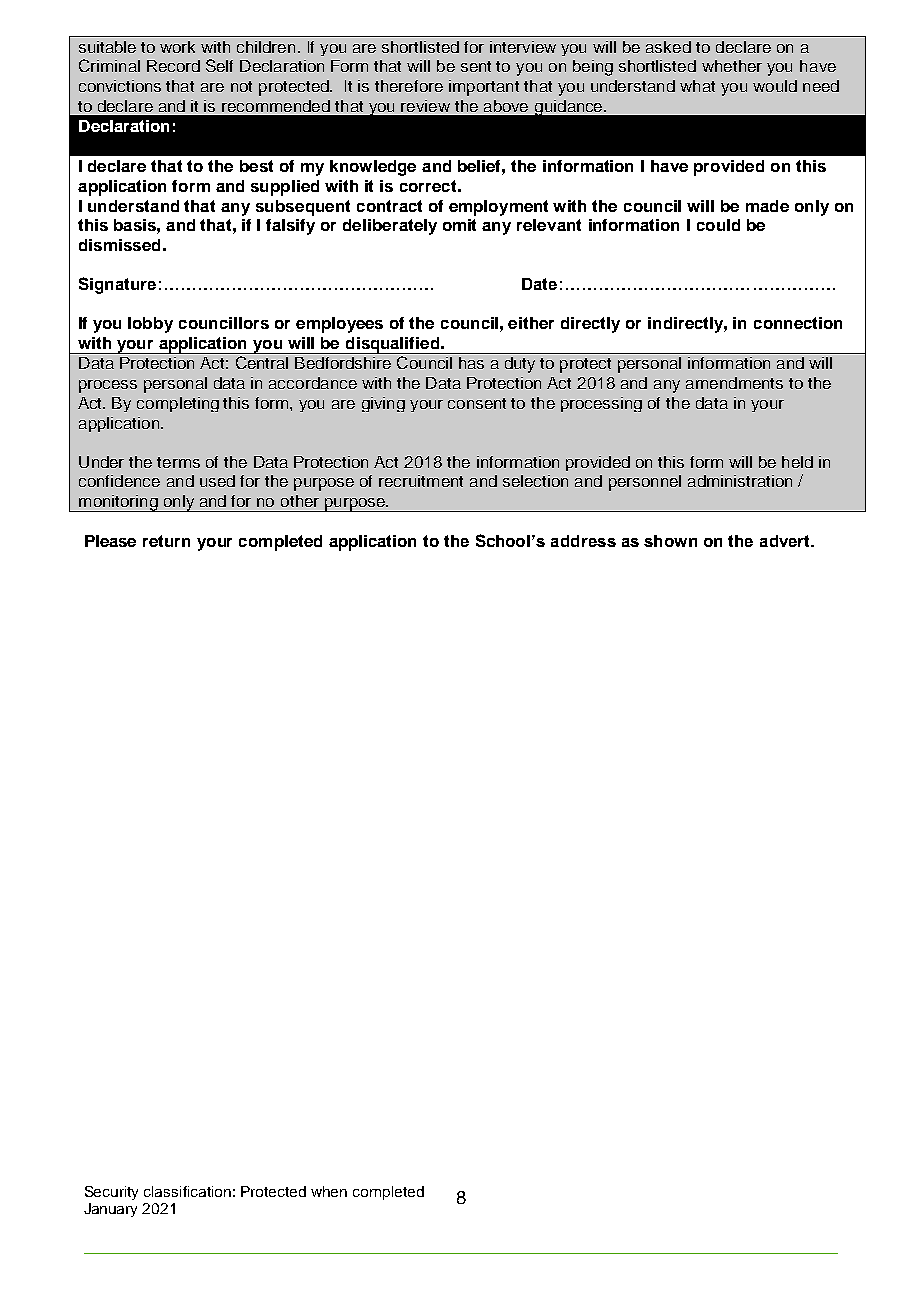 This screenshot has height=1308, width=924. Describe the element at coordinates (484, 88) in the screenshot. I see `important` at that location.
